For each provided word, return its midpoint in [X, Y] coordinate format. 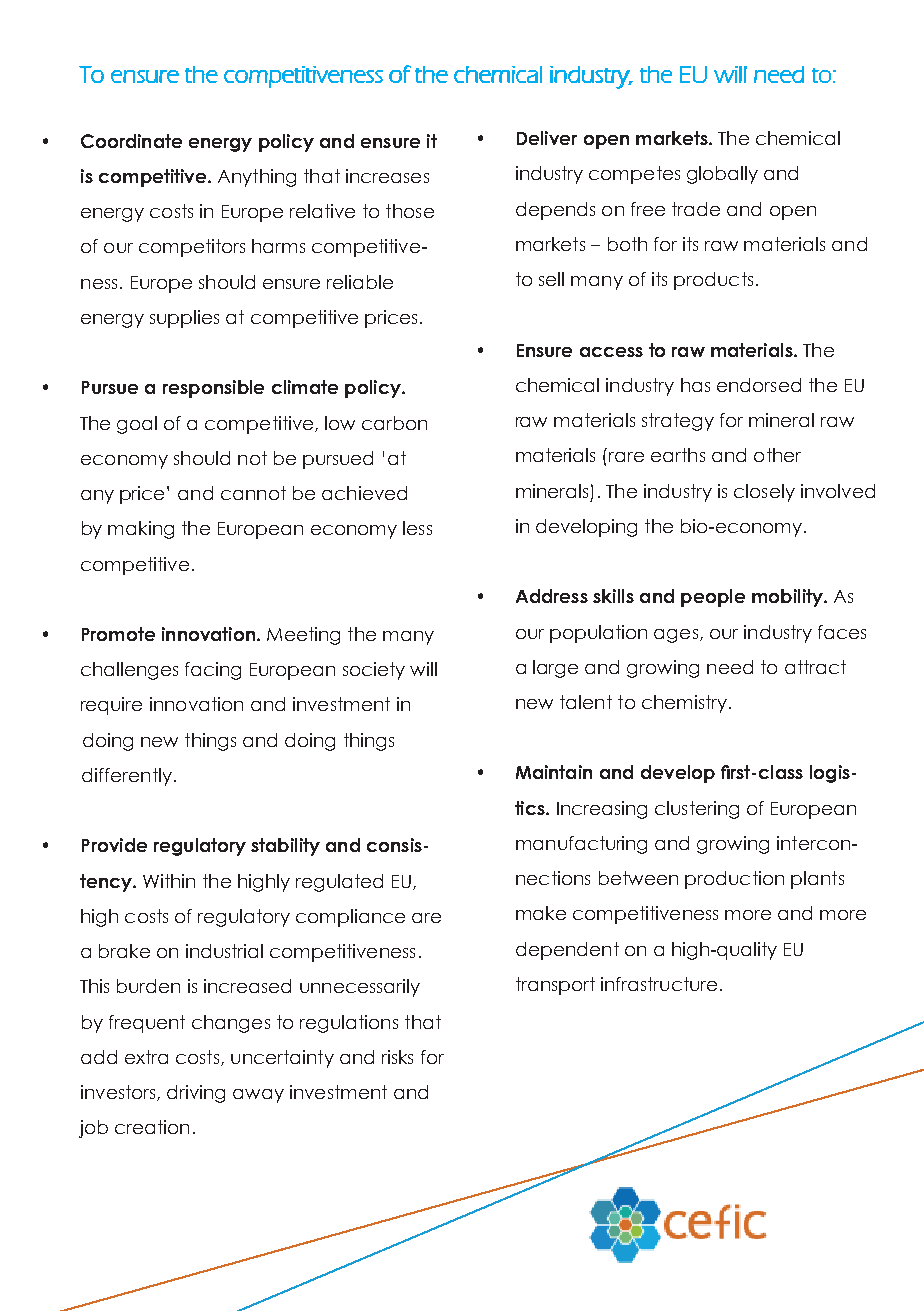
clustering [697, 810]
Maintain [554, 772]
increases [387, 176]
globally [722, 175]
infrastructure [659, 984]
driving [196, 1094]
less [417, 528]
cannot [253, 493]
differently [127, 777]
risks [397, 1057]
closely [764, 493]
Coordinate [131, 141]
